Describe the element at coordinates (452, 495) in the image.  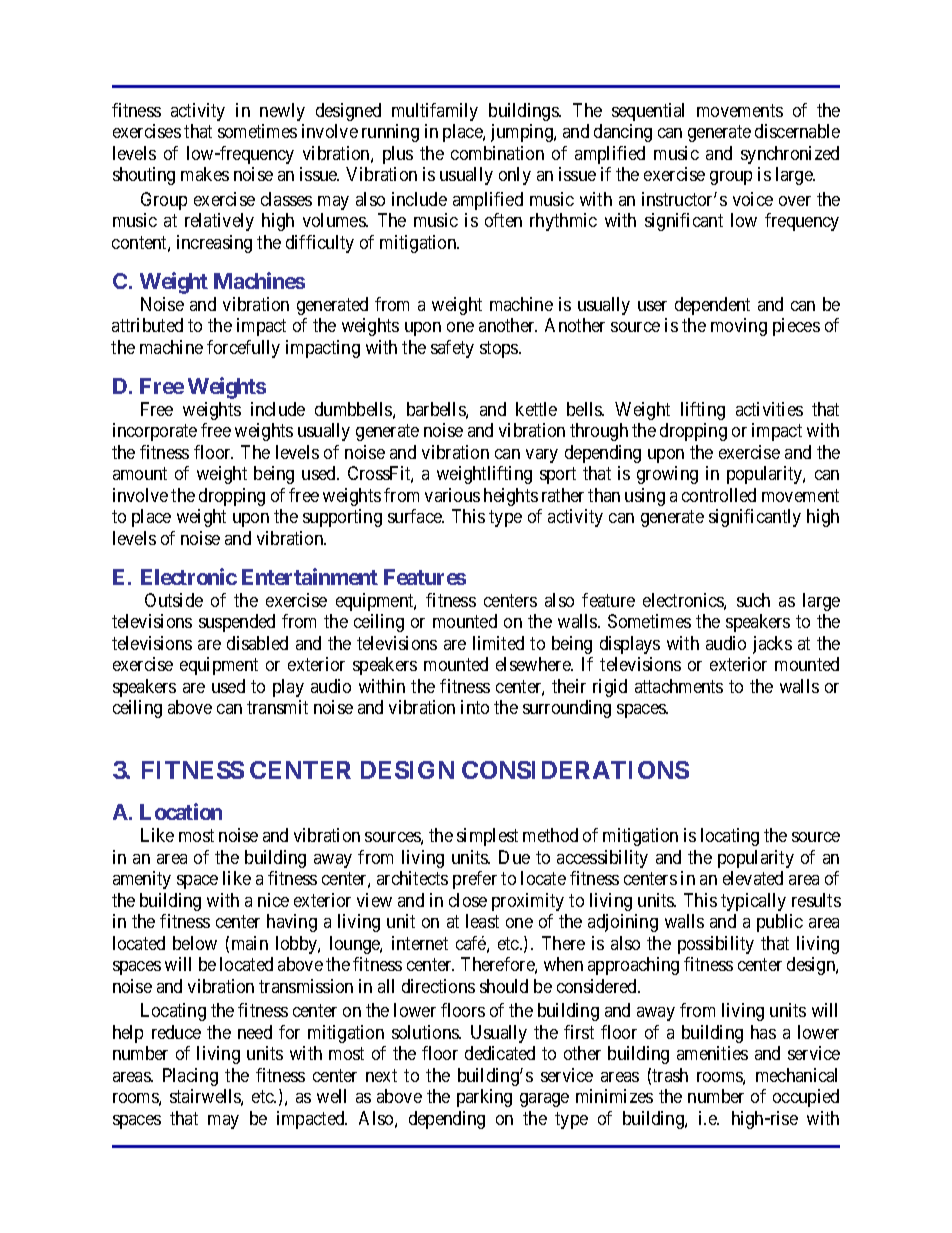
I see `various` at that location.
